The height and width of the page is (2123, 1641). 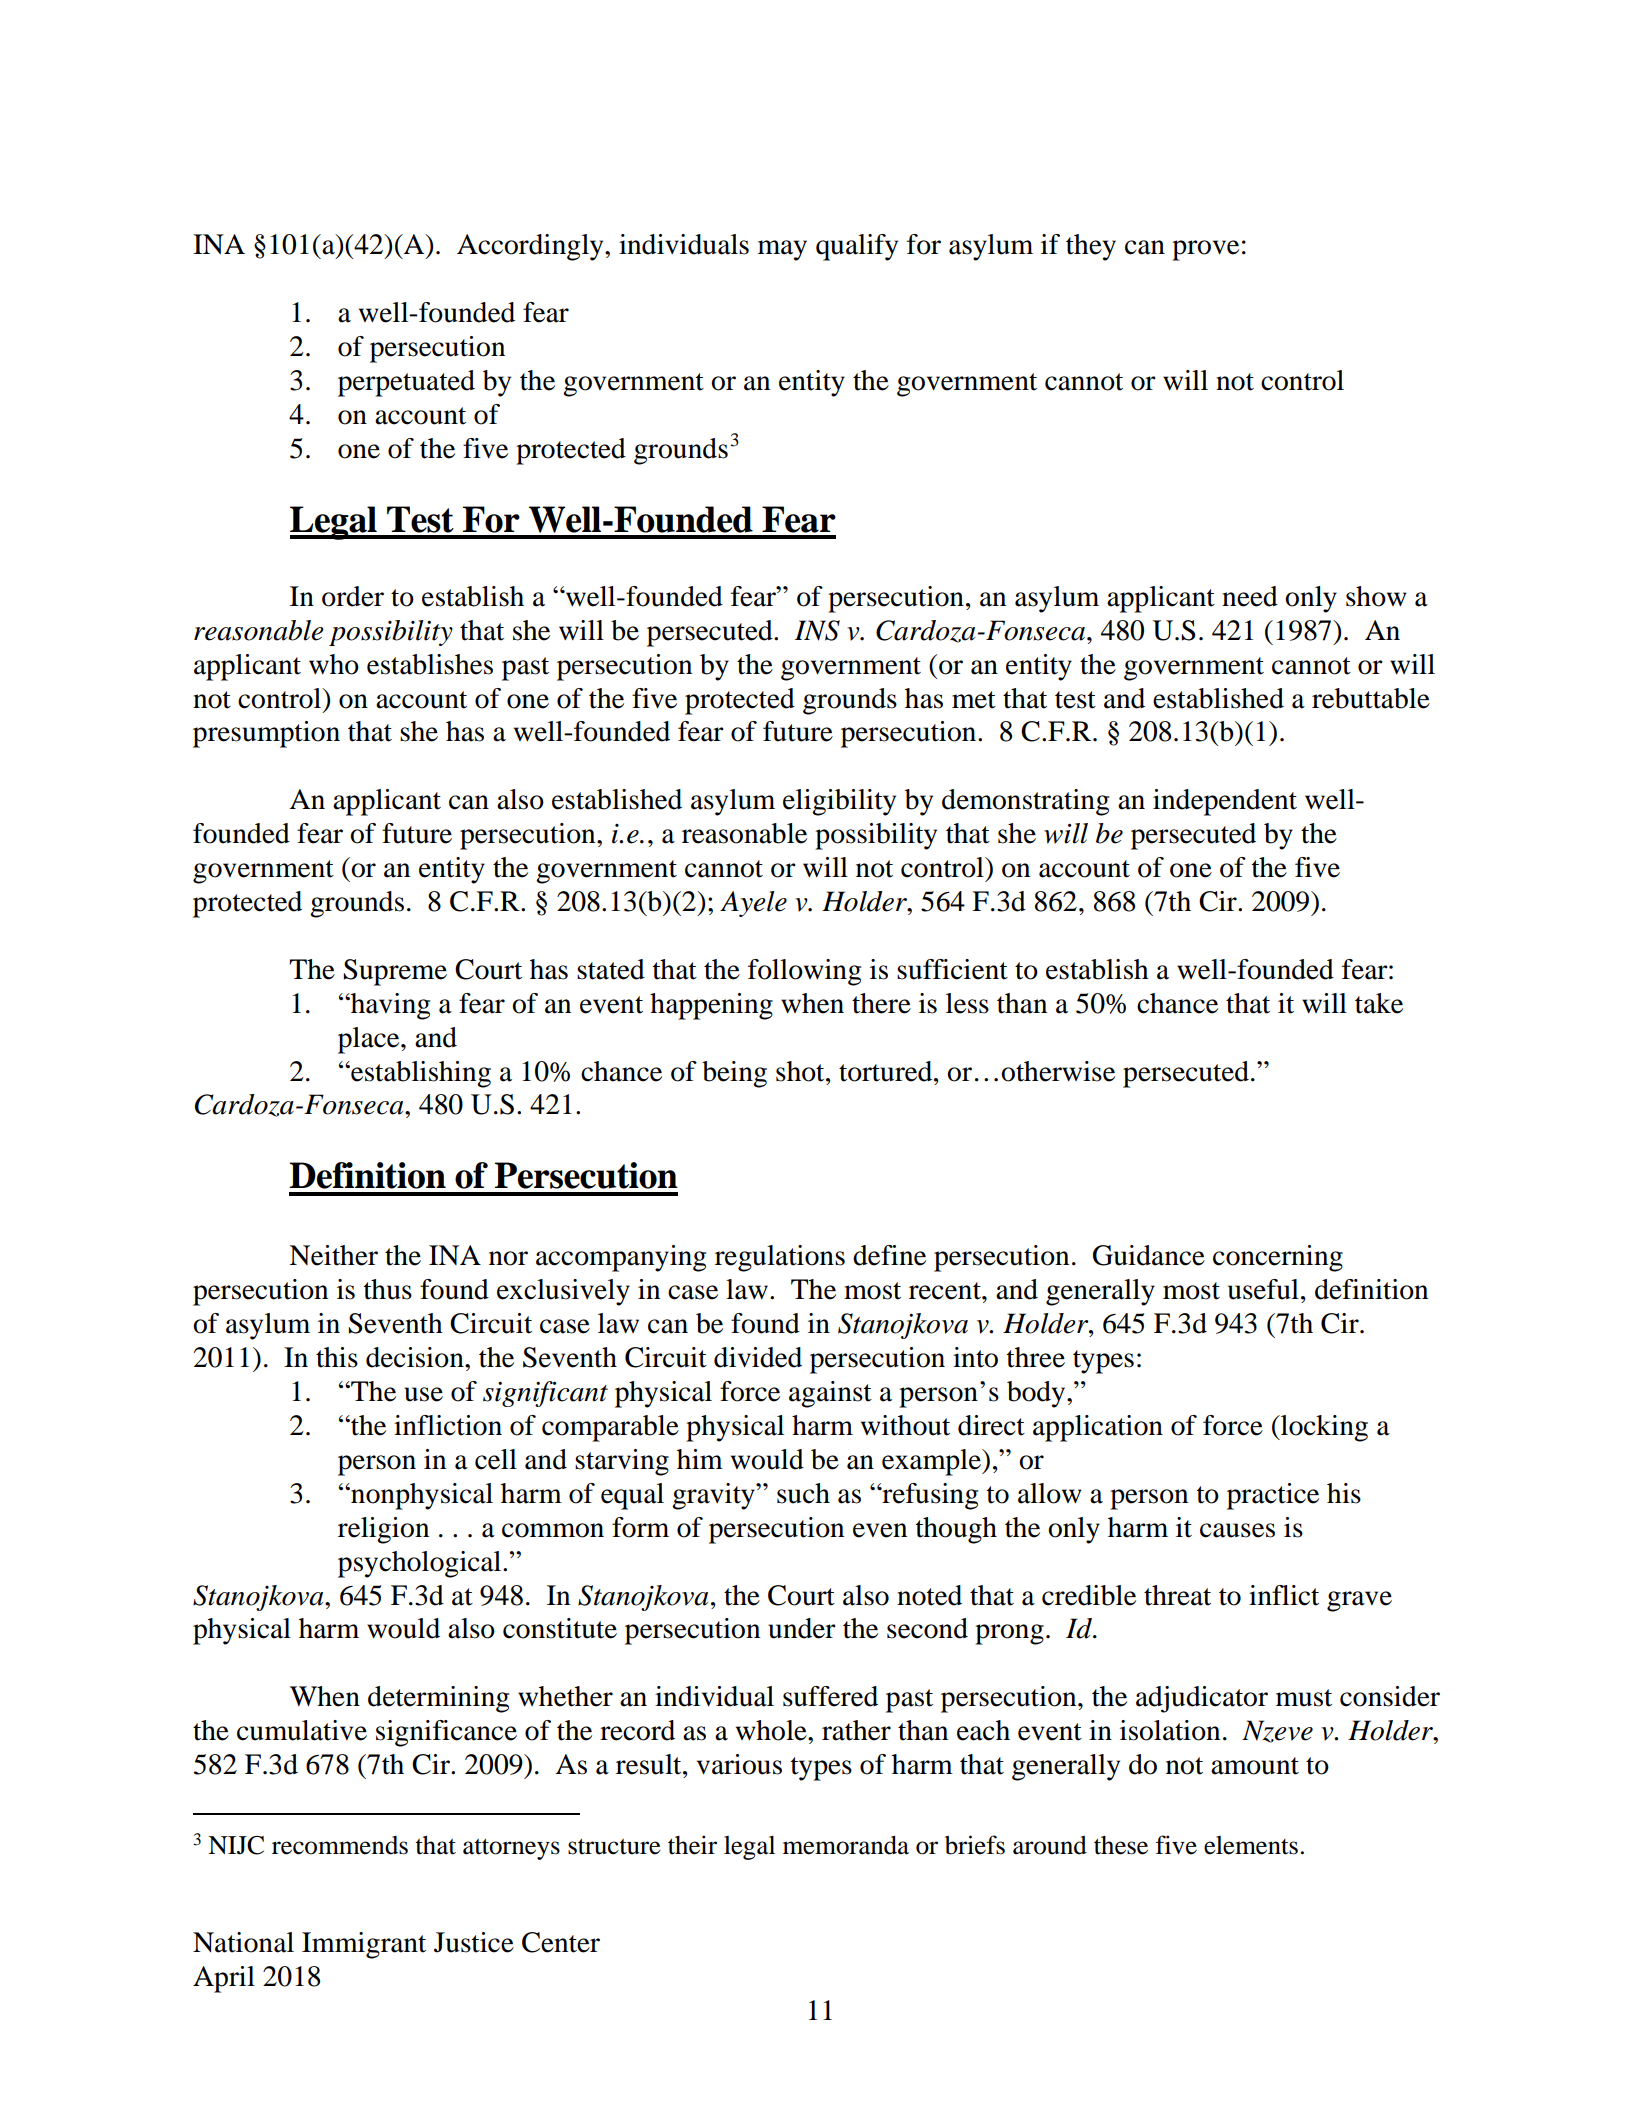 I want to click on prove, so click(x=1205, y=250).
